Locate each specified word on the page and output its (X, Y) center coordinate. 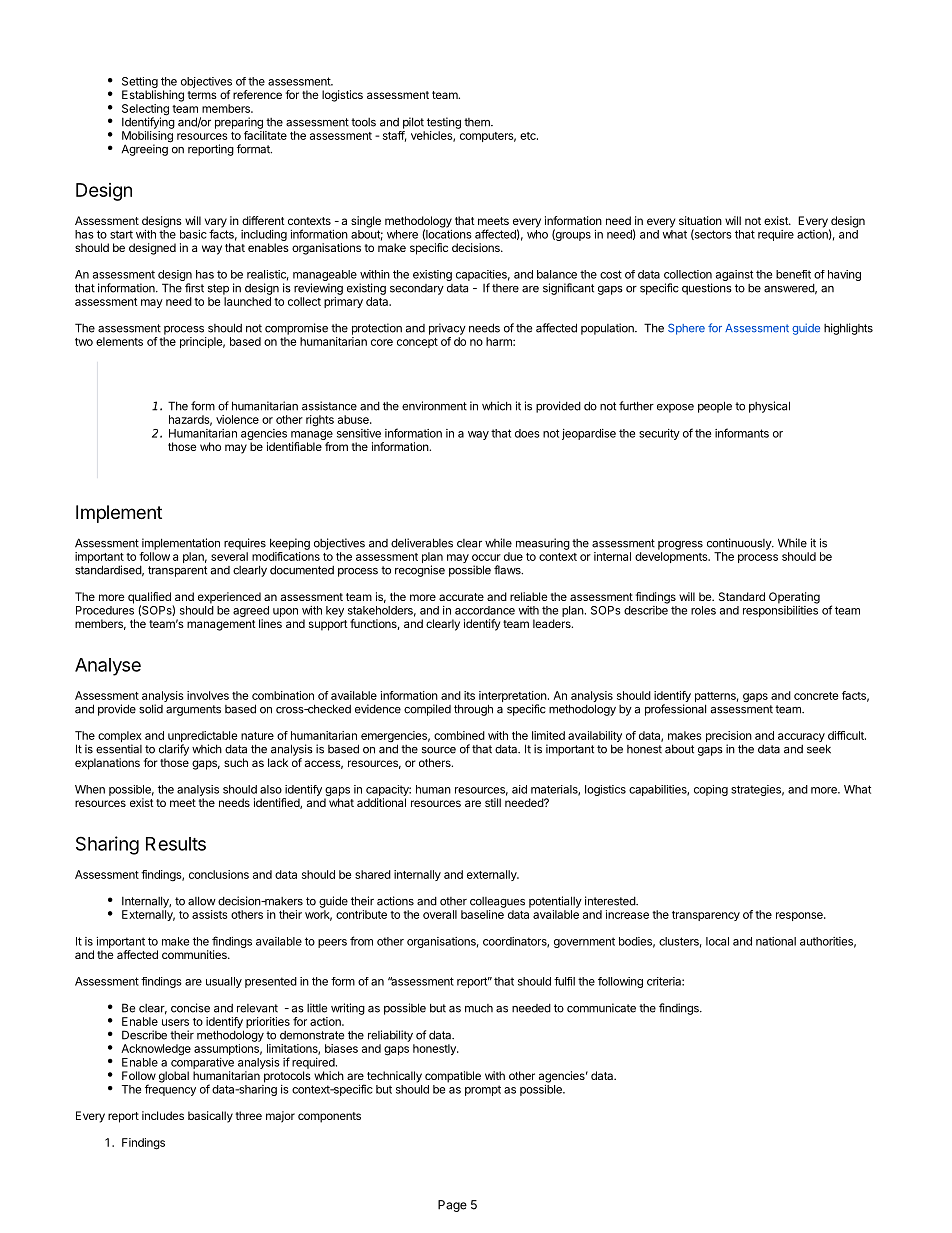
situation (700, 220)
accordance (485, 610)
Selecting (145, 111)
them (478, 122)
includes (163, 1115)
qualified (149, 599)
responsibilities (780, 611)
